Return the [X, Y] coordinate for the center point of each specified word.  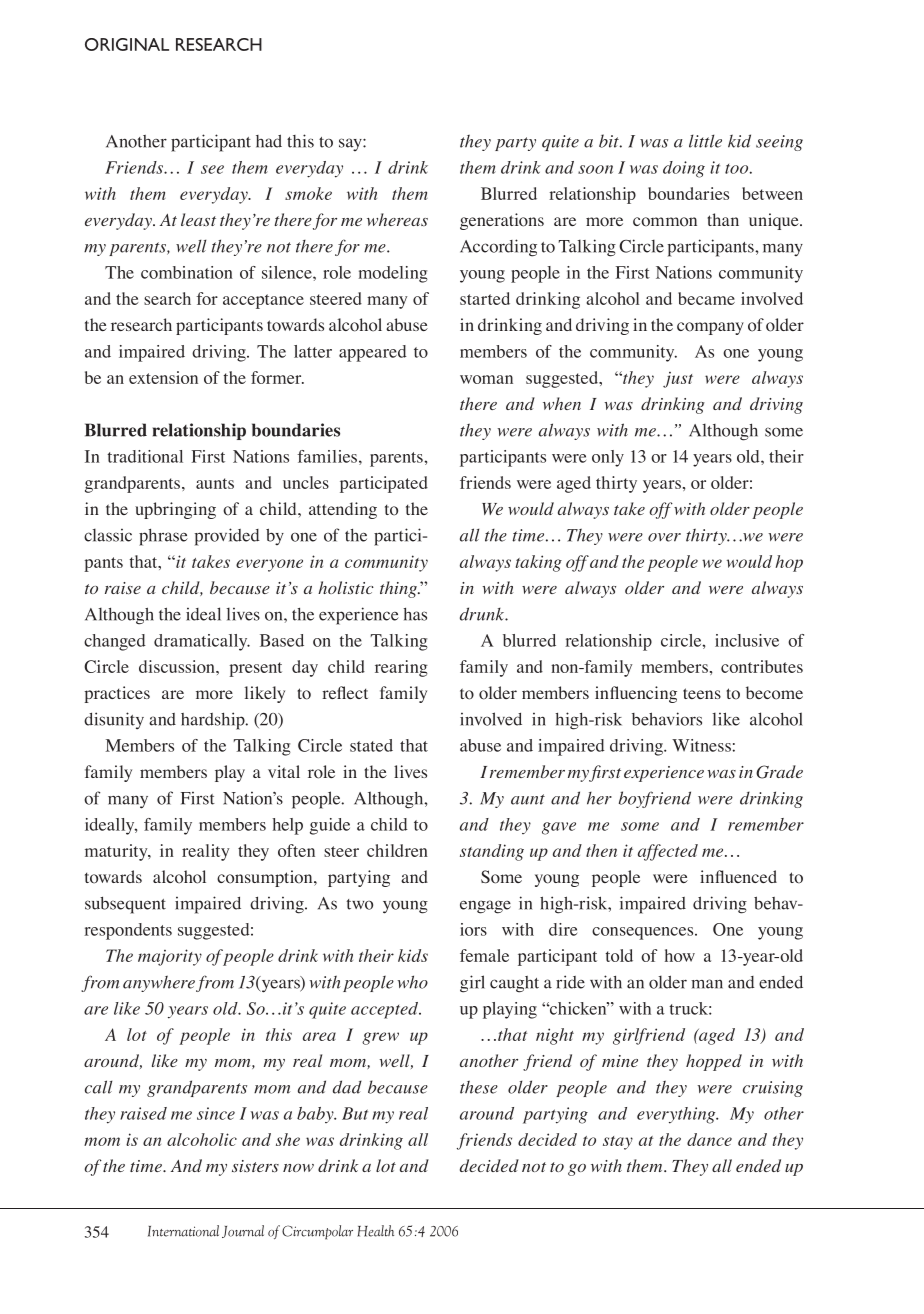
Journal [243, 1231]
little [705, 141]
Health [375, 1231]
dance [709, 1139]
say [351, 144]
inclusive [747, 640]
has [415, 614]
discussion [178, 666]
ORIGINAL [127, 44]
